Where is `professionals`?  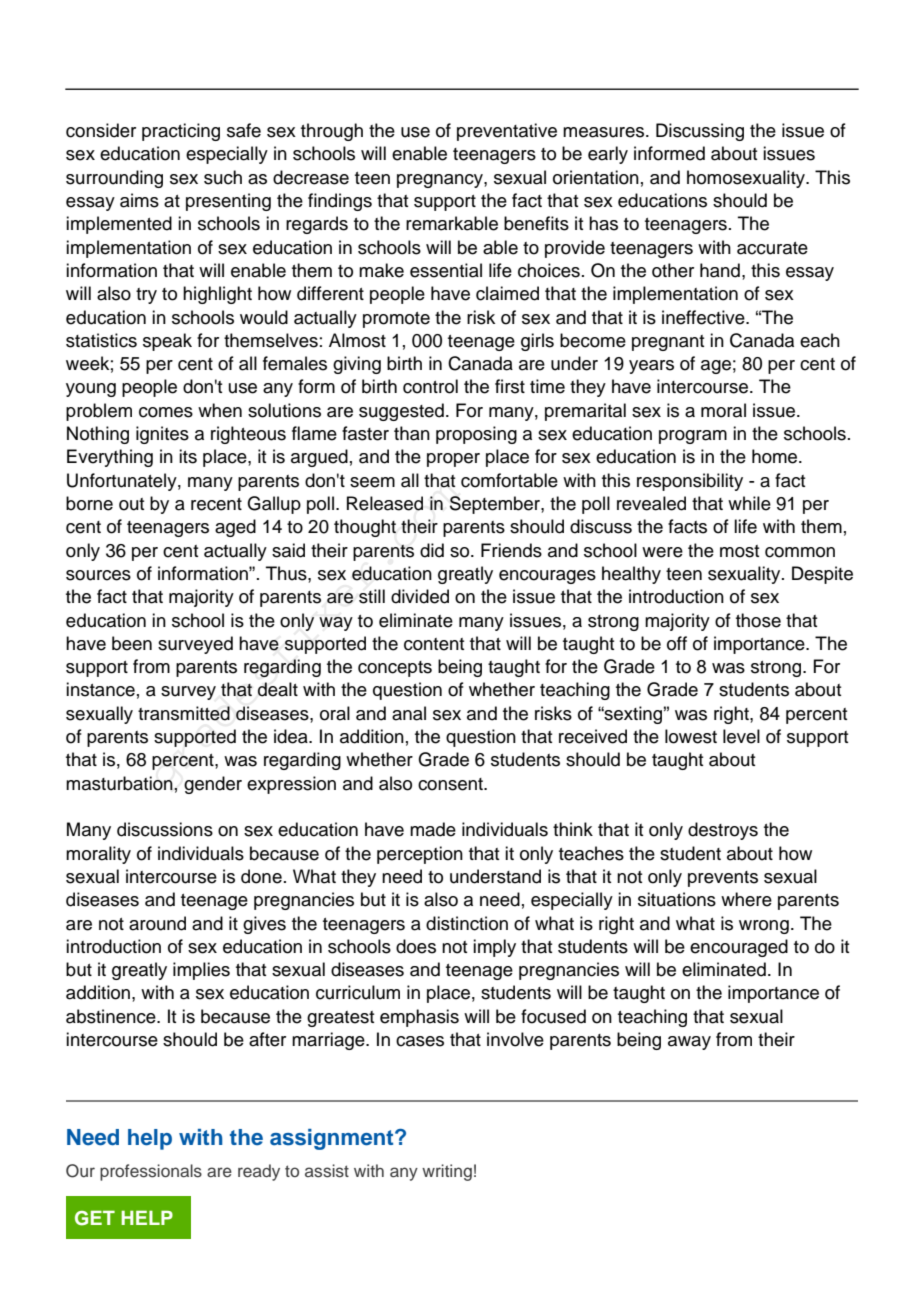
professionals is located at coordinates (151, 1172).
